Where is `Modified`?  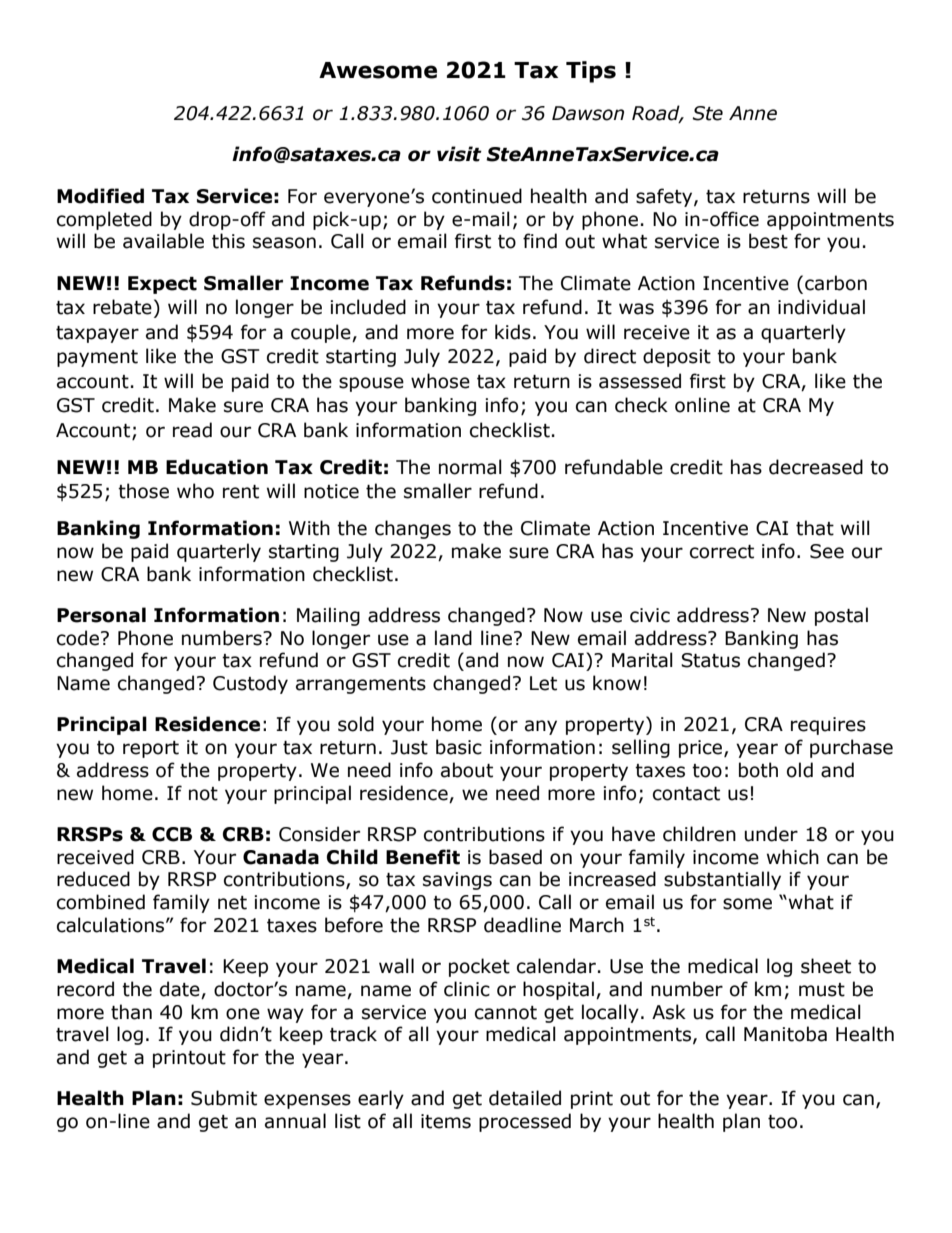 Modified is located at coordinates (100, 196).
